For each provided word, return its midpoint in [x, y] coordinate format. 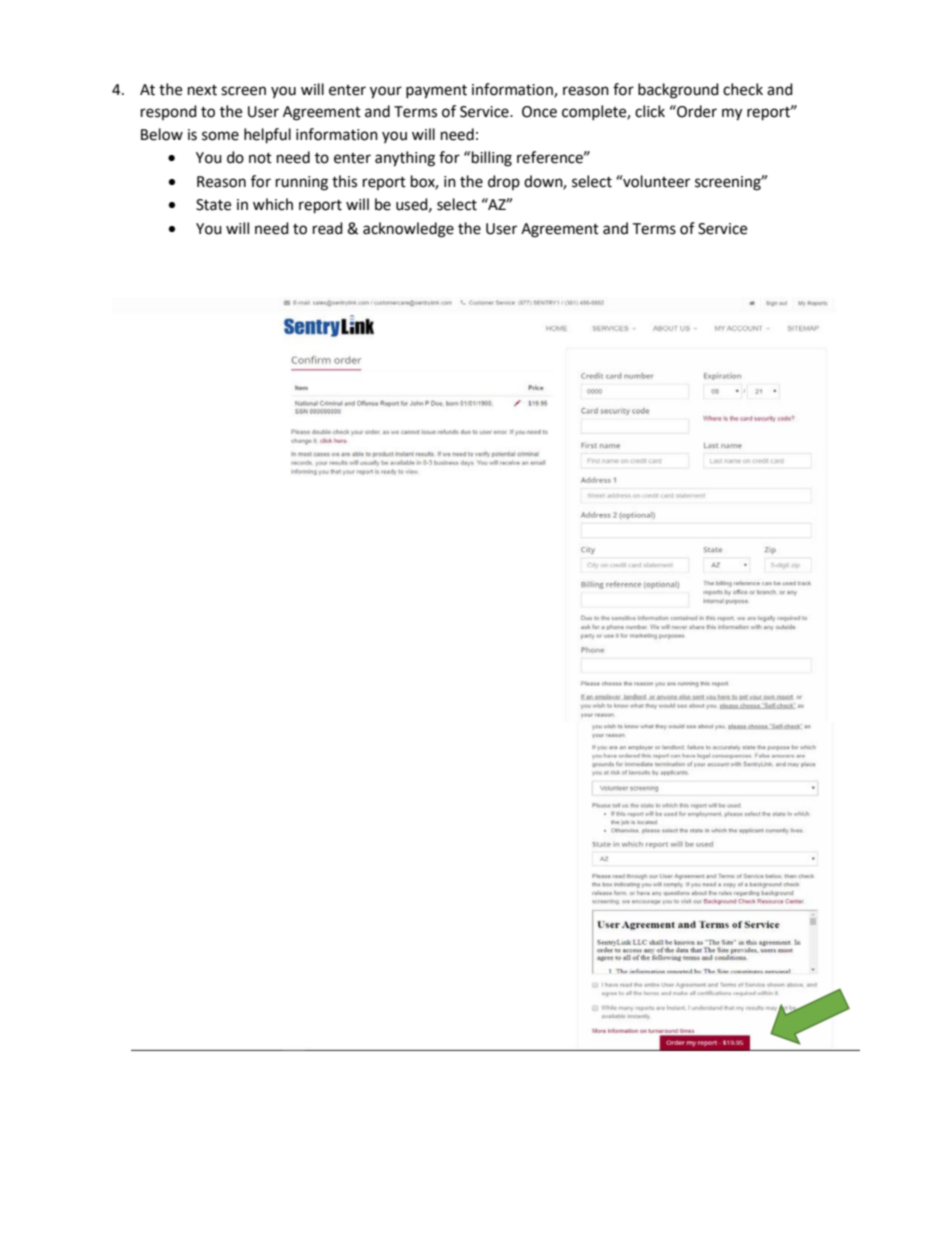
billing [492, 159]
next [202, 90]
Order [696, 111]
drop [504, 182]
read [328, 228]
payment [436, 92]
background [678, 91]
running [302, 183]
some [220, 136]
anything [405, 159]
